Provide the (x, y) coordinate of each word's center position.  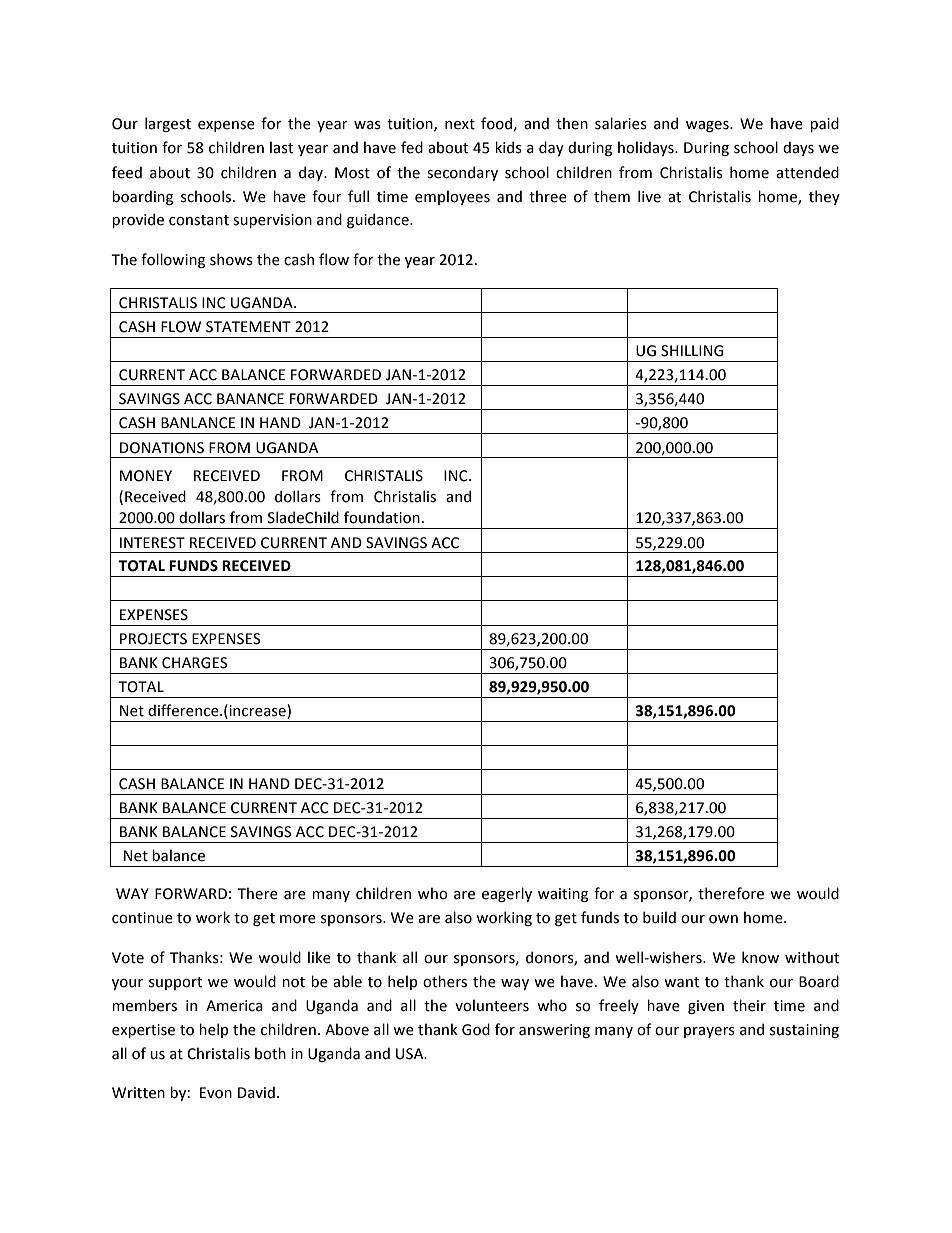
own (723, 919)
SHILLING (692, 351)
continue (142, 918)
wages (708, 126)
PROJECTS (153, 639)
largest (168, 124)
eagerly (507, 894)
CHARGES (194, 663)
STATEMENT (248, 327)
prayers (709, 1032)
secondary (462, 173)
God (476, 1029)
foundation (382, 517)
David (256, 1092)
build (659, 917)
